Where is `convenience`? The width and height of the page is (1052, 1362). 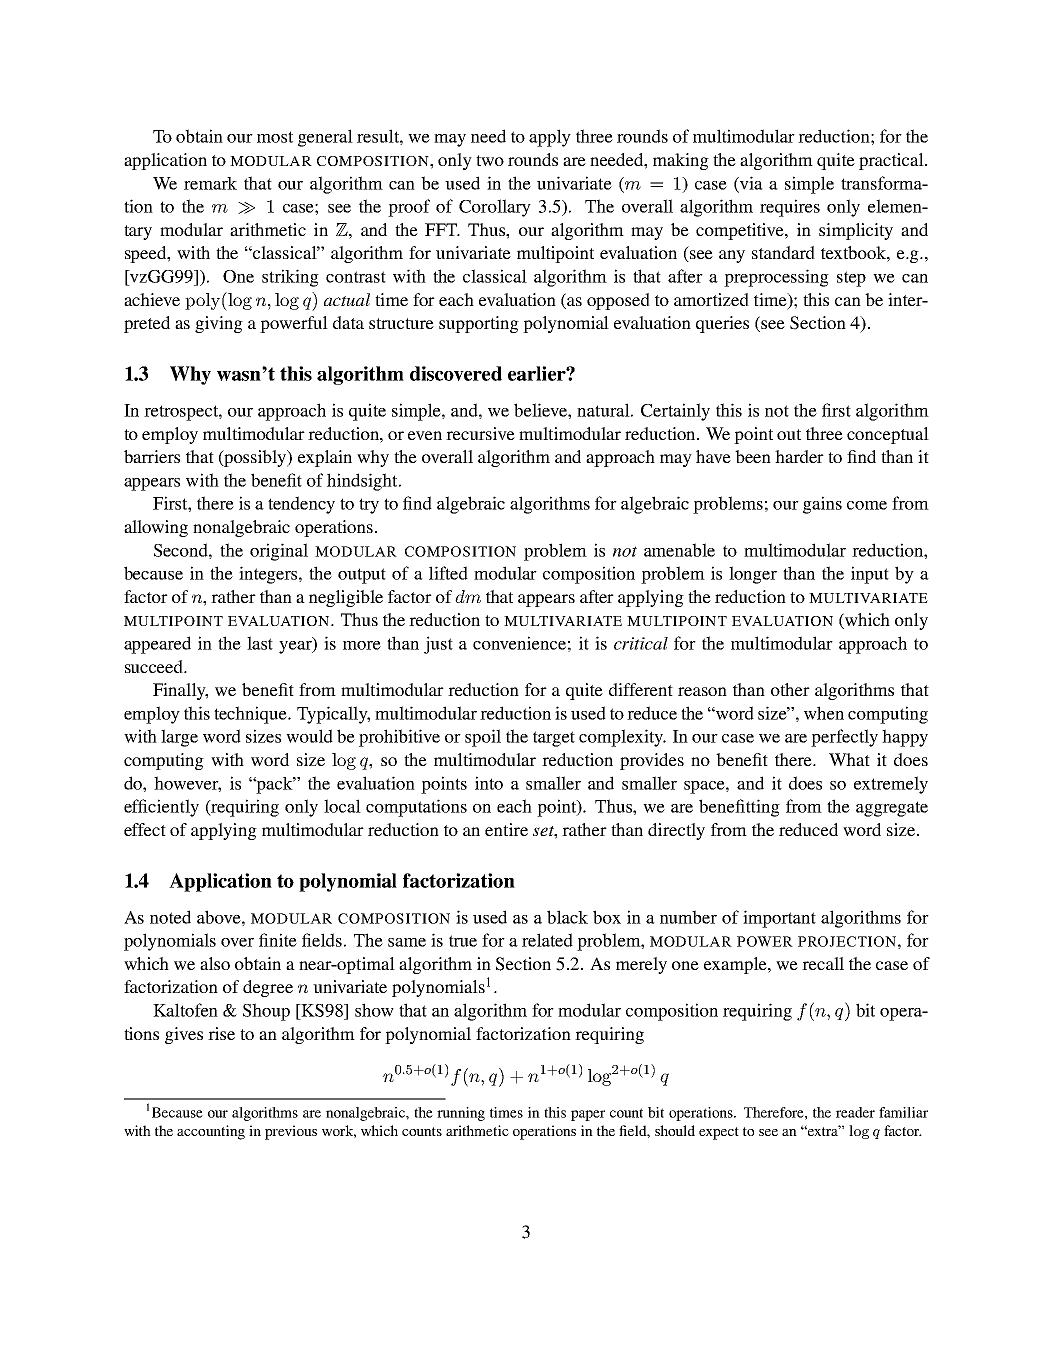
convenience is located at coordinates (519, 643).
